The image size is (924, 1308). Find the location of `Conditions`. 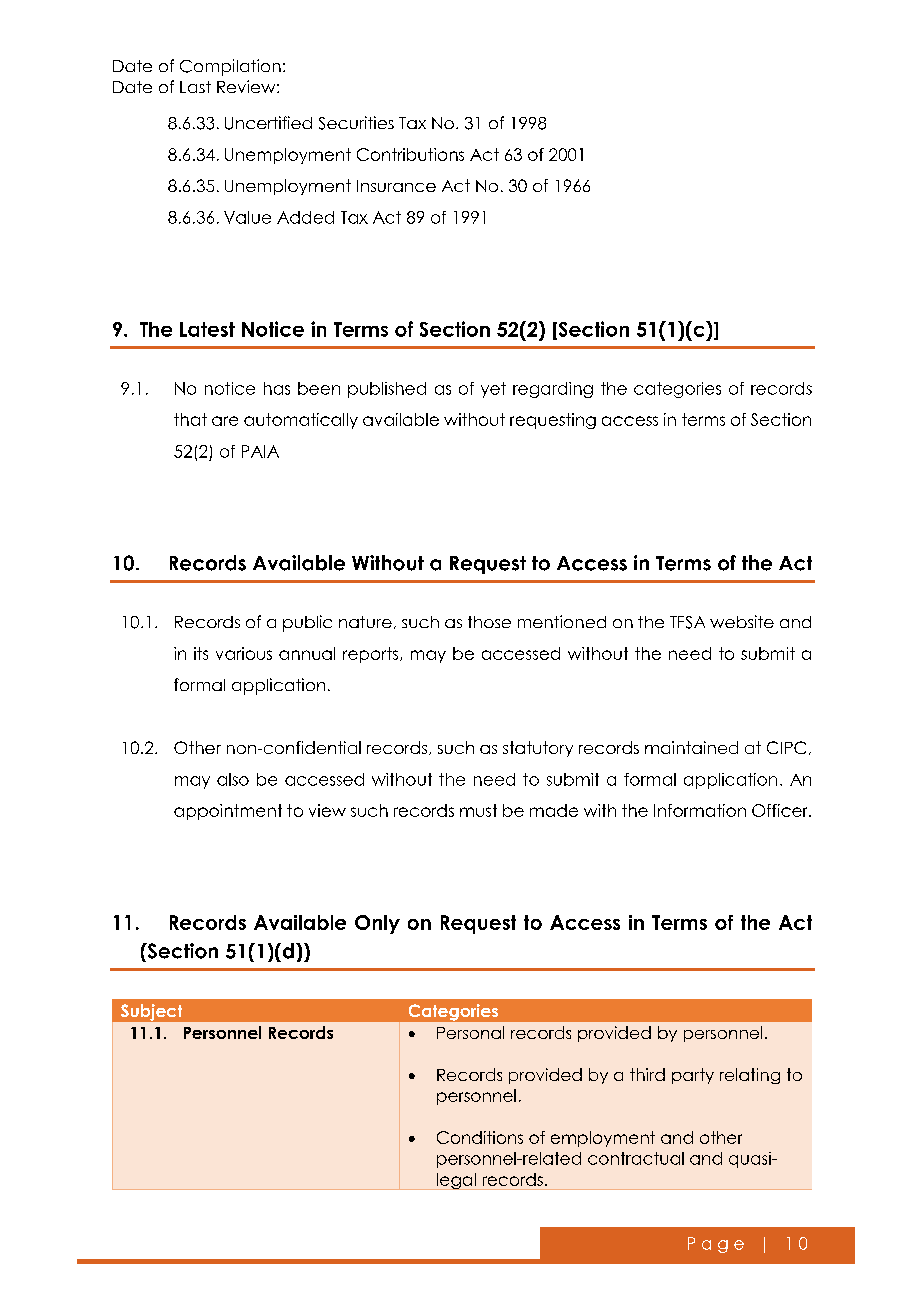

Conditions is located at coordinates (480, 1137).
